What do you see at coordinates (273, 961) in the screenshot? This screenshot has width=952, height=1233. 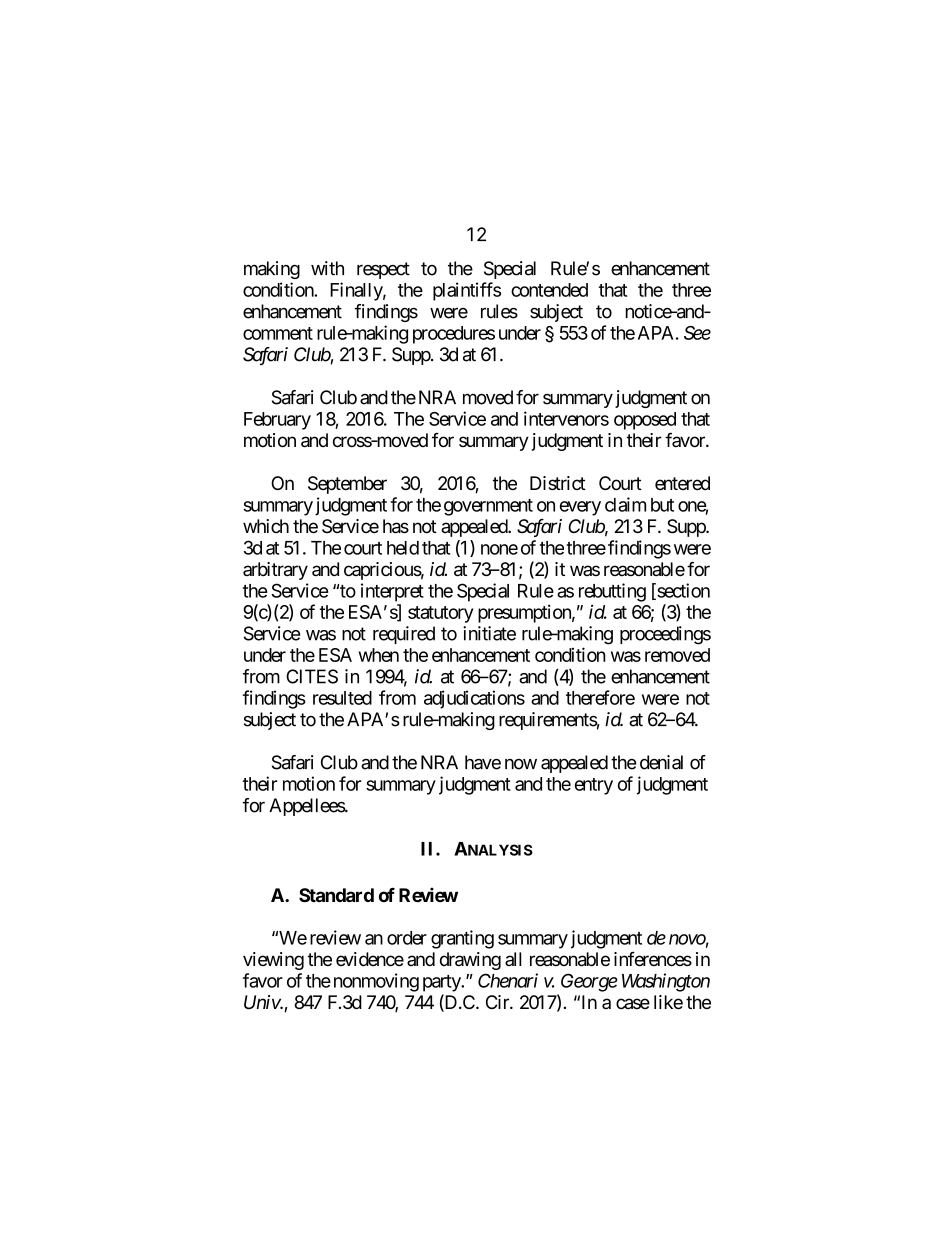 I see `viewing` at bounding box center [273, 961].
